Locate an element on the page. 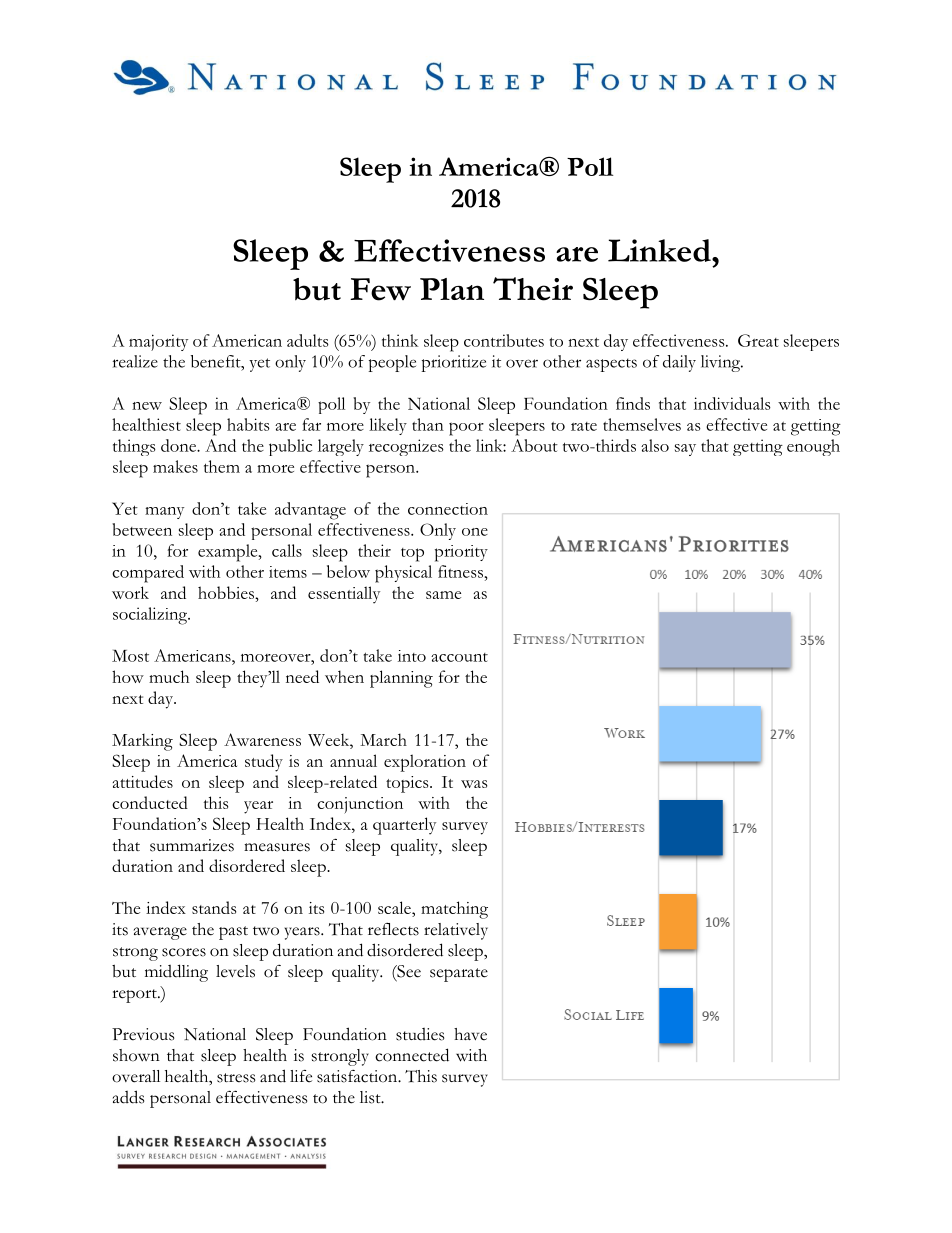  stress is located at coordinates (236, 1078).
